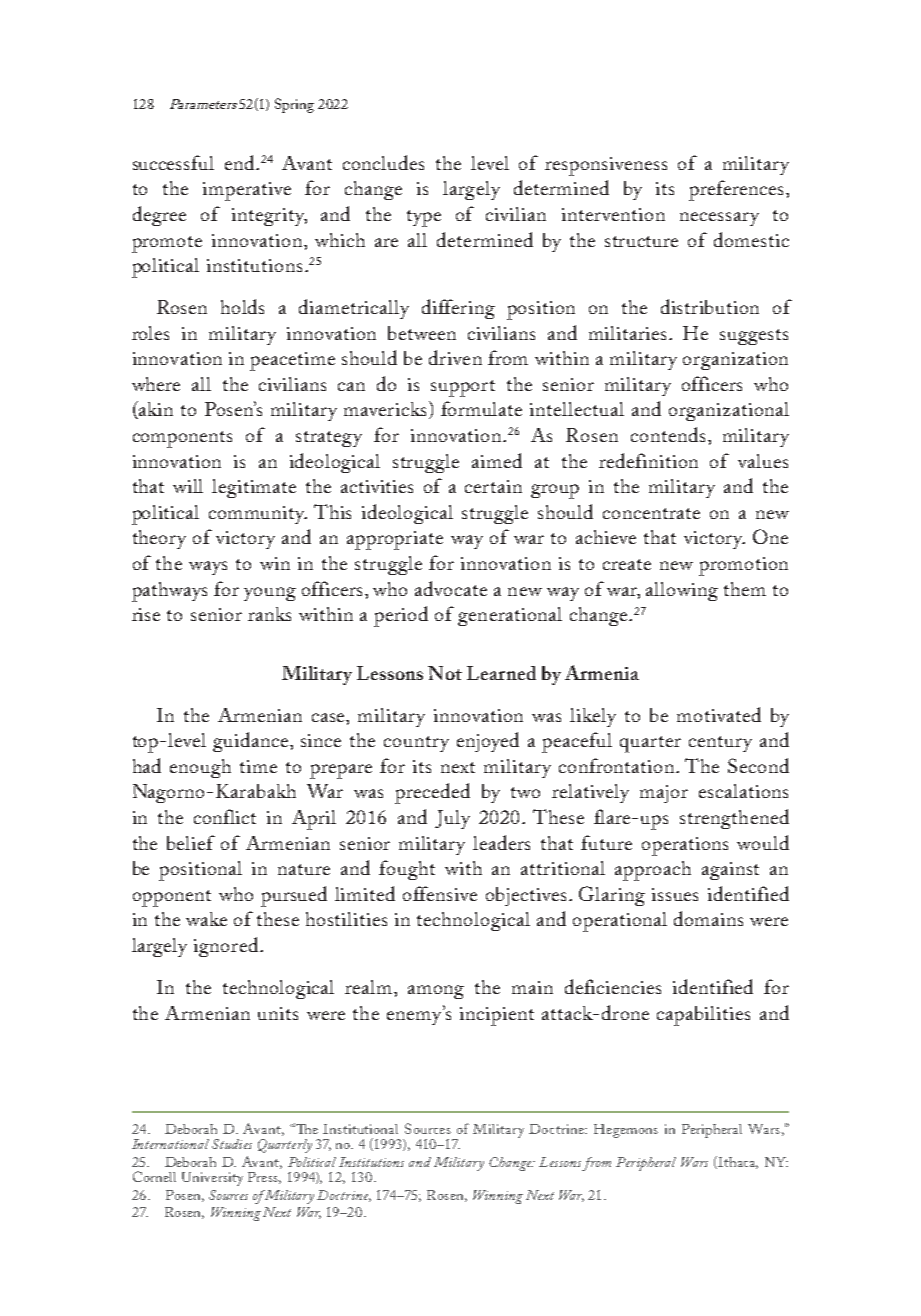 The width and height of the screenshot is (921, 1316). Describe the element at coordinates (682, 591) in the screenshot. I see `allowing` at that location.
